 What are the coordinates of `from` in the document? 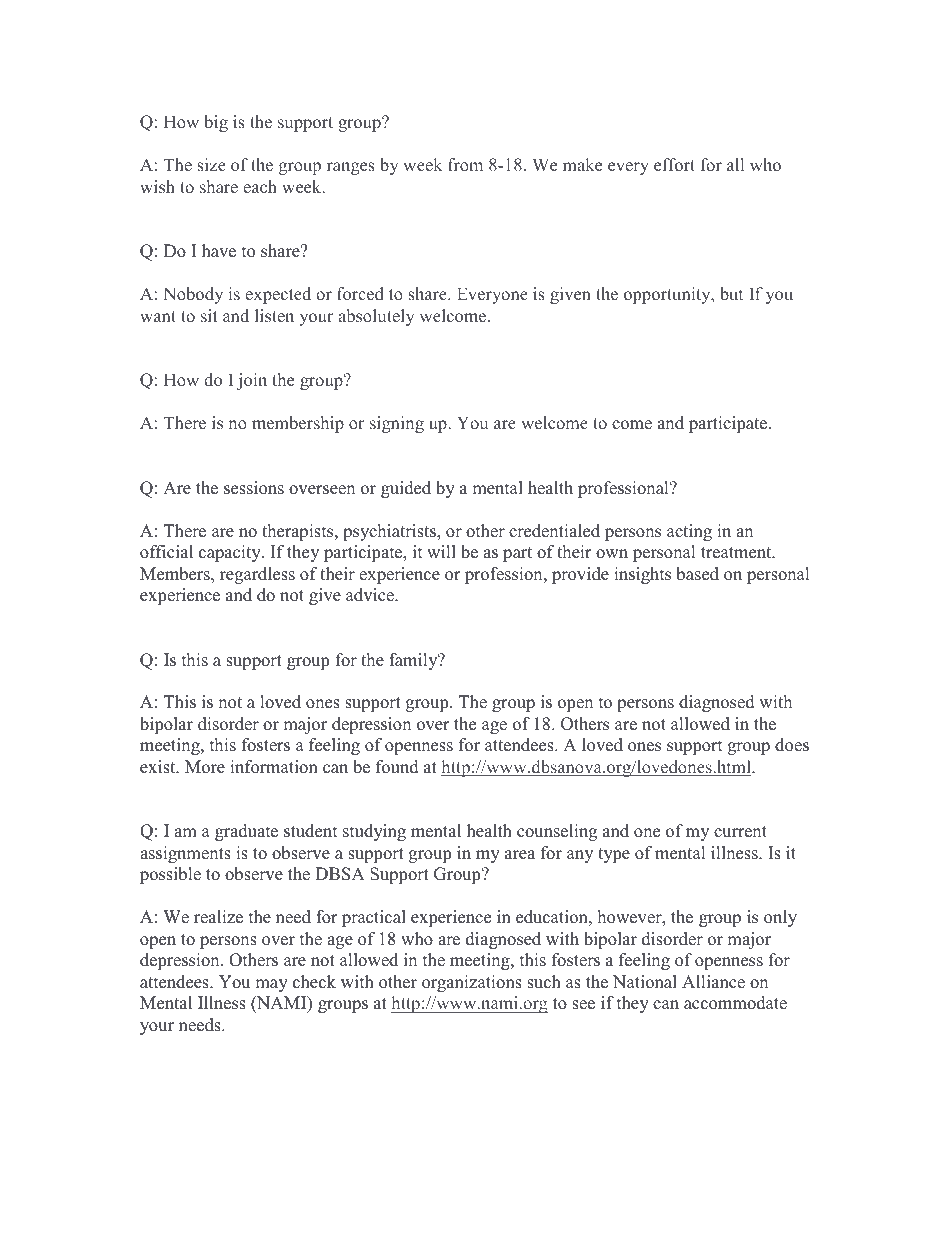 It's located at (465, 164).
